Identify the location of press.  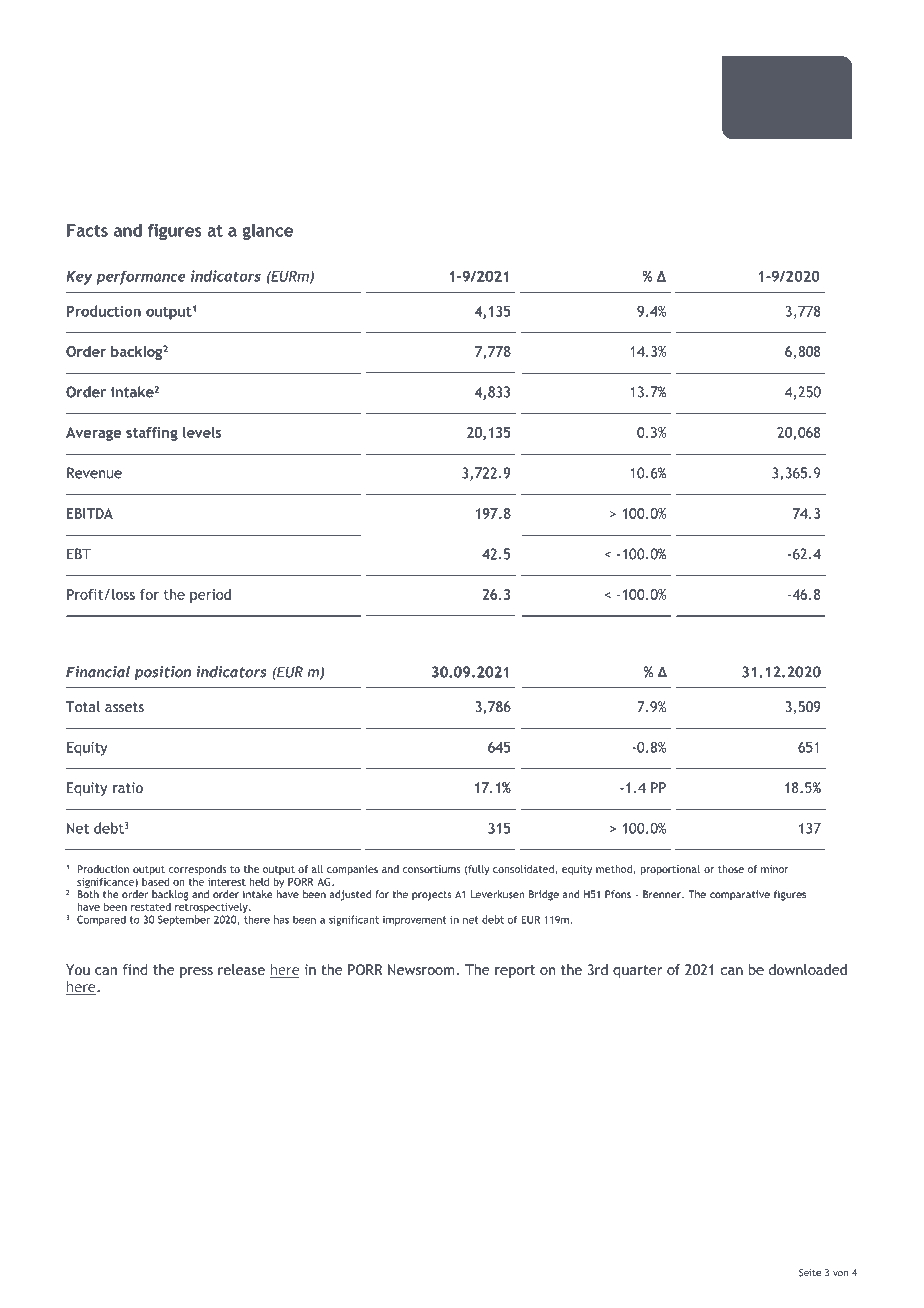
(196, 972).
